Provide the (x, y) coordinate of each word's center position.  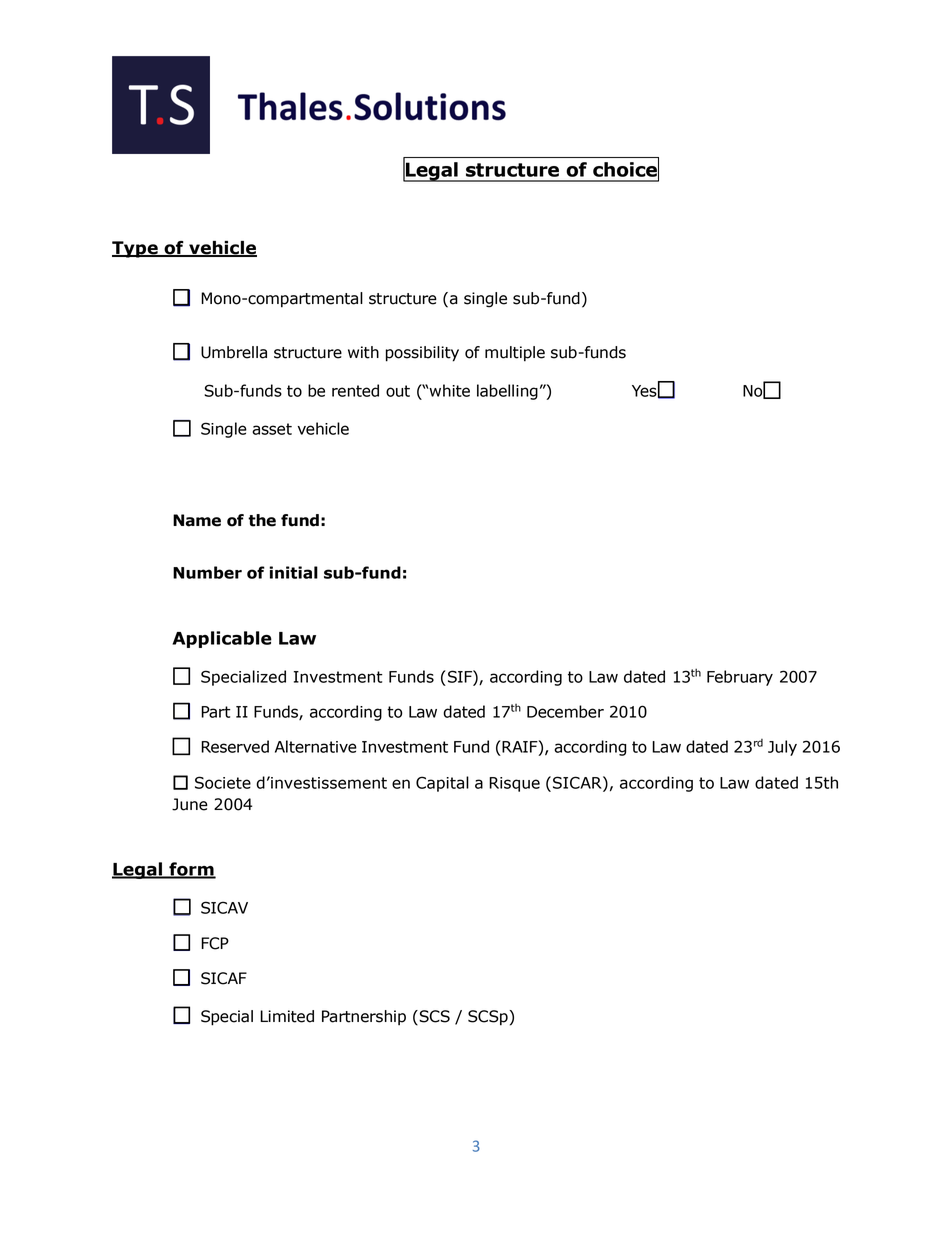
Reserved (235, 746)
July (782, 748)
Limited (287, 1016)
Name (197, 520)
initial (293, 572)
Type (136, 249)
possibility (422, 354)
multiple (515, 354)
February (740, 678)
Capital (442, 784)
